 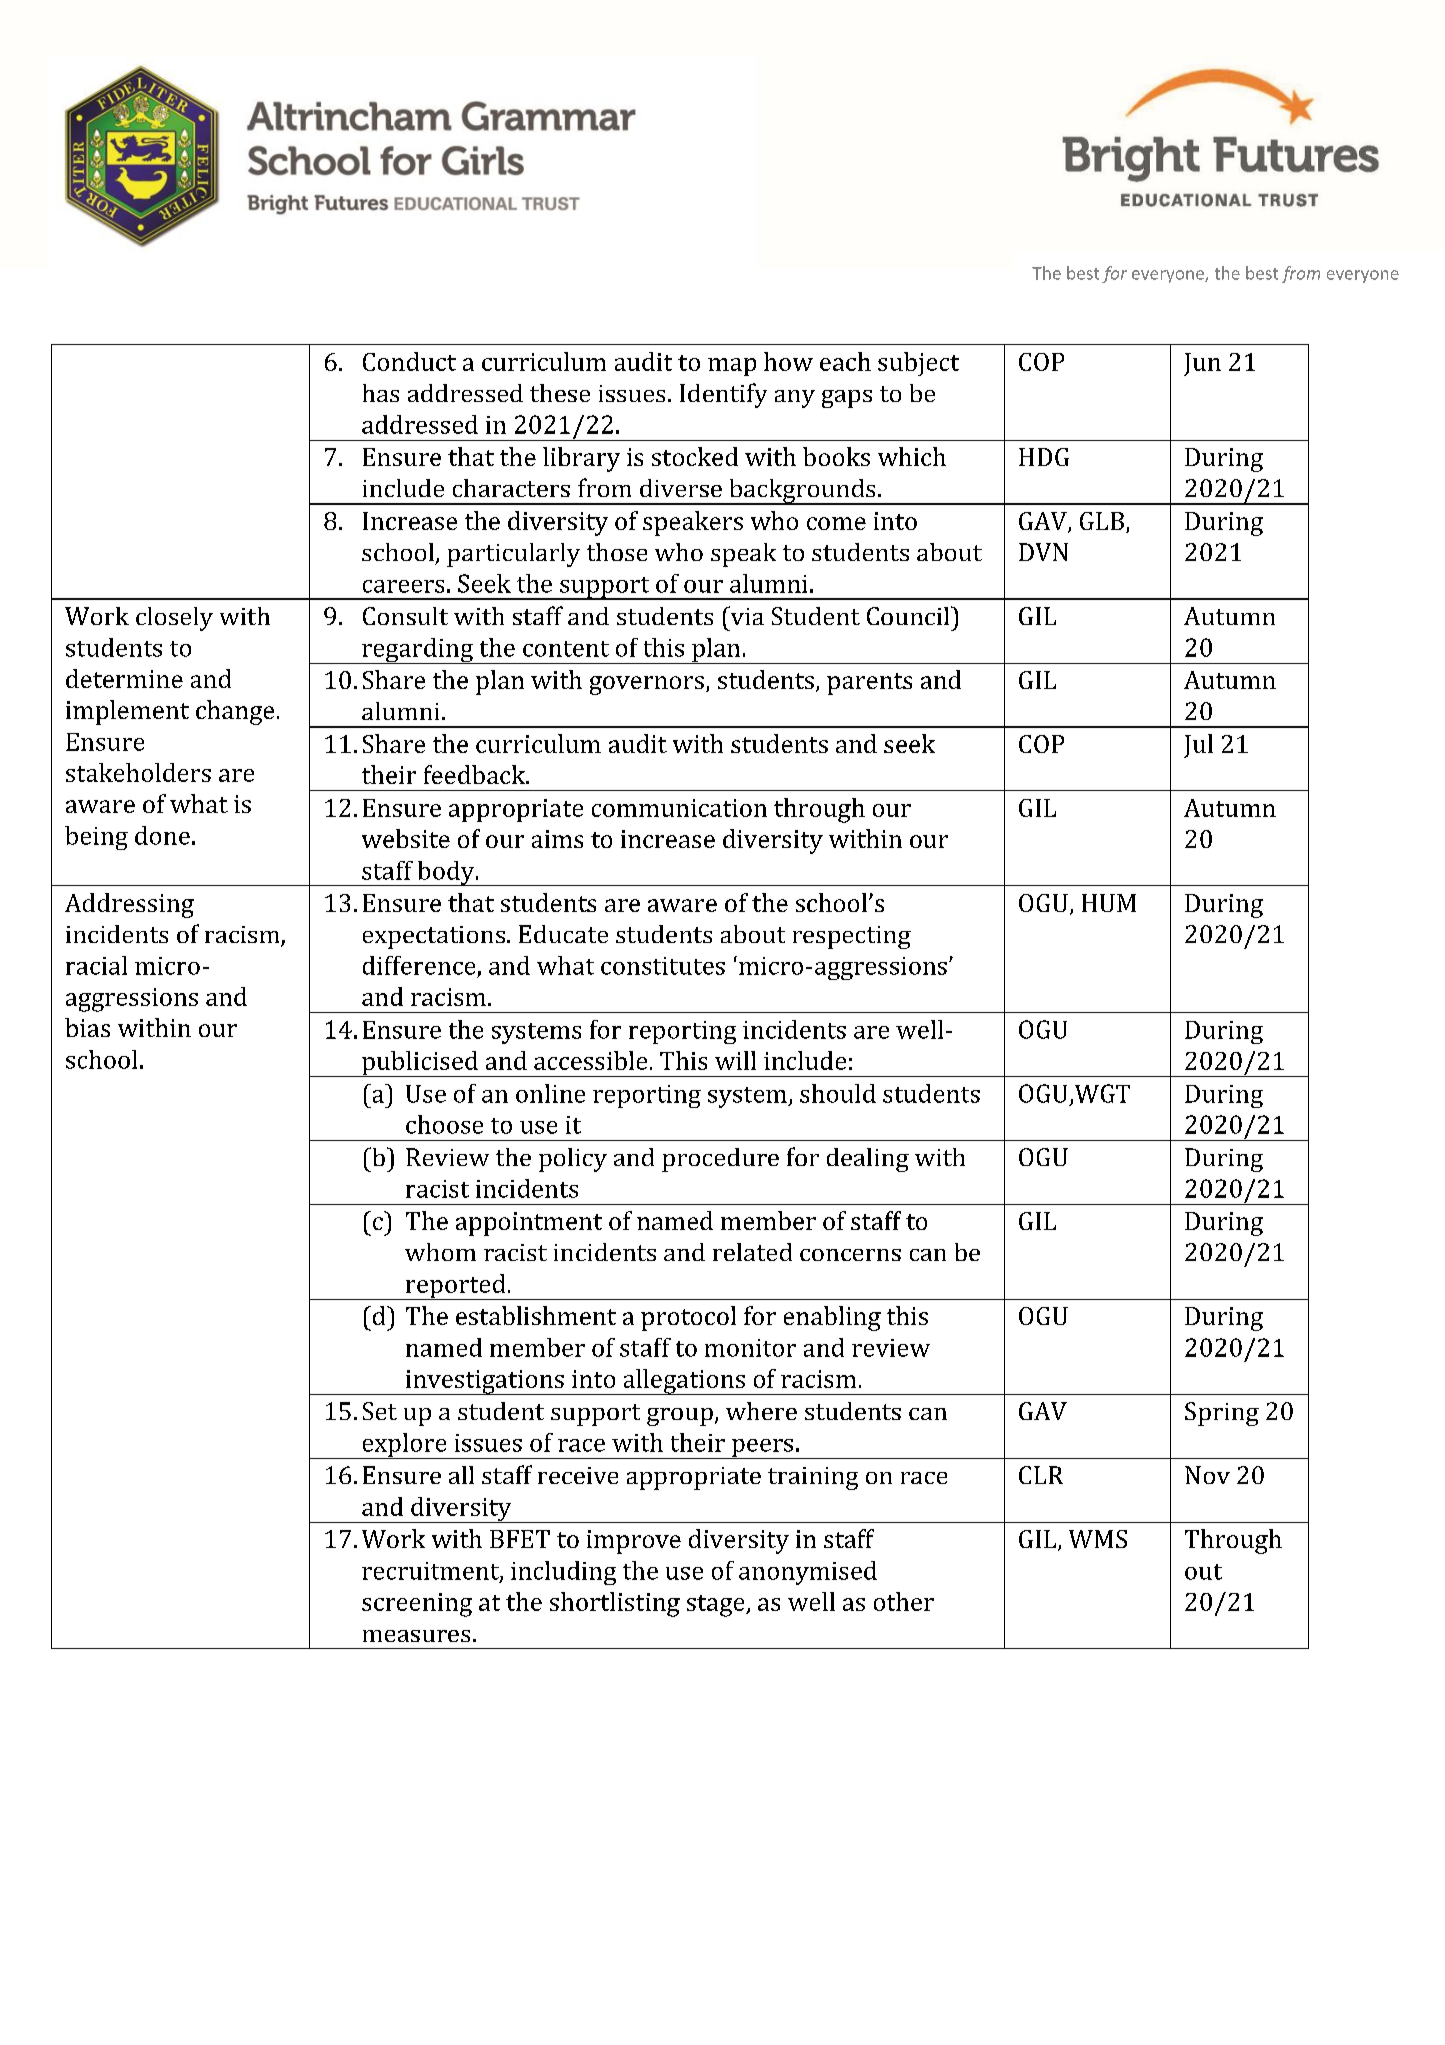 What do you see at coordinates (404, 1446) in the image?
I see `explore` at bounding box center [404, 1446].
